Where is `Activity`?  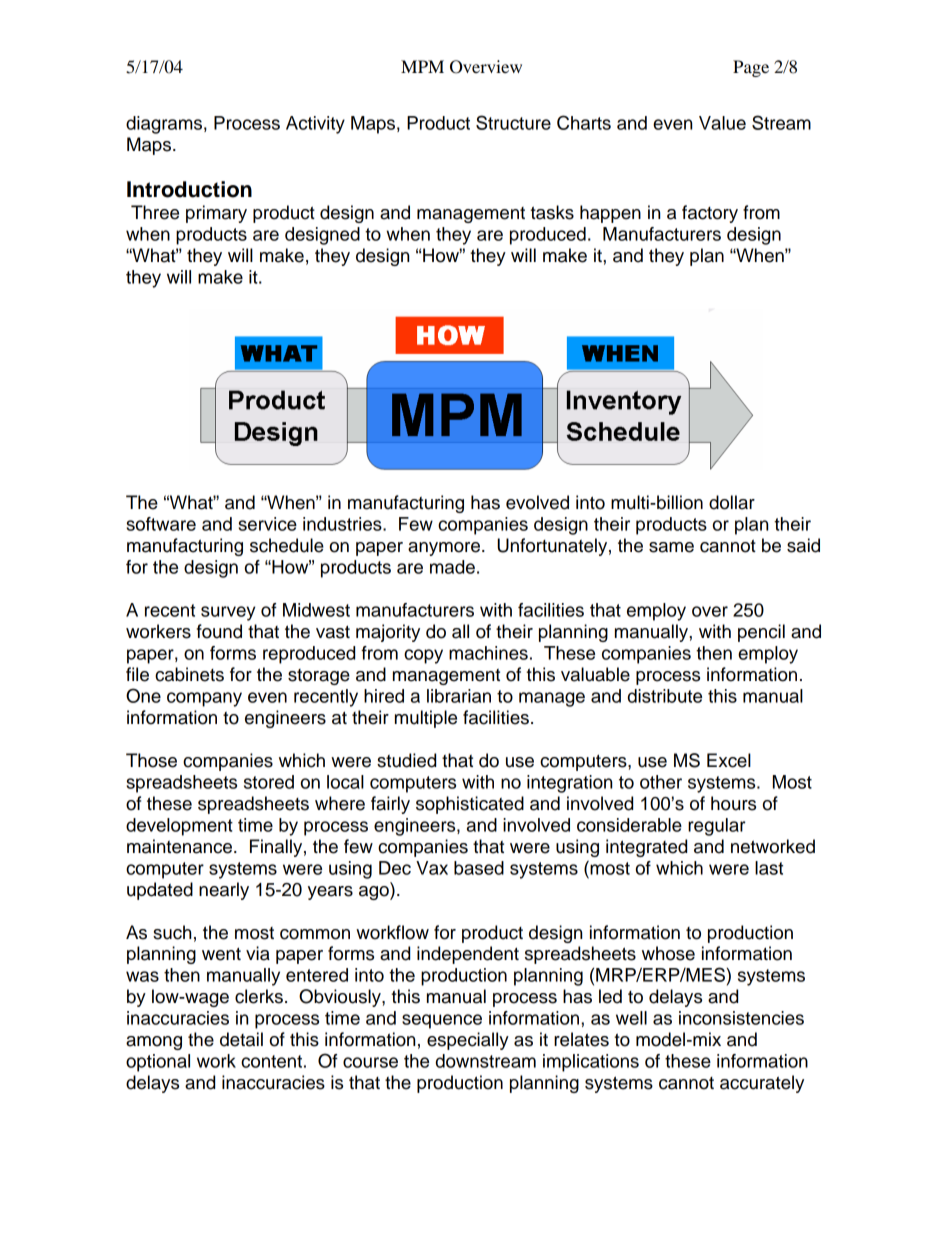
Activity is located at coordinates (315, 125).
